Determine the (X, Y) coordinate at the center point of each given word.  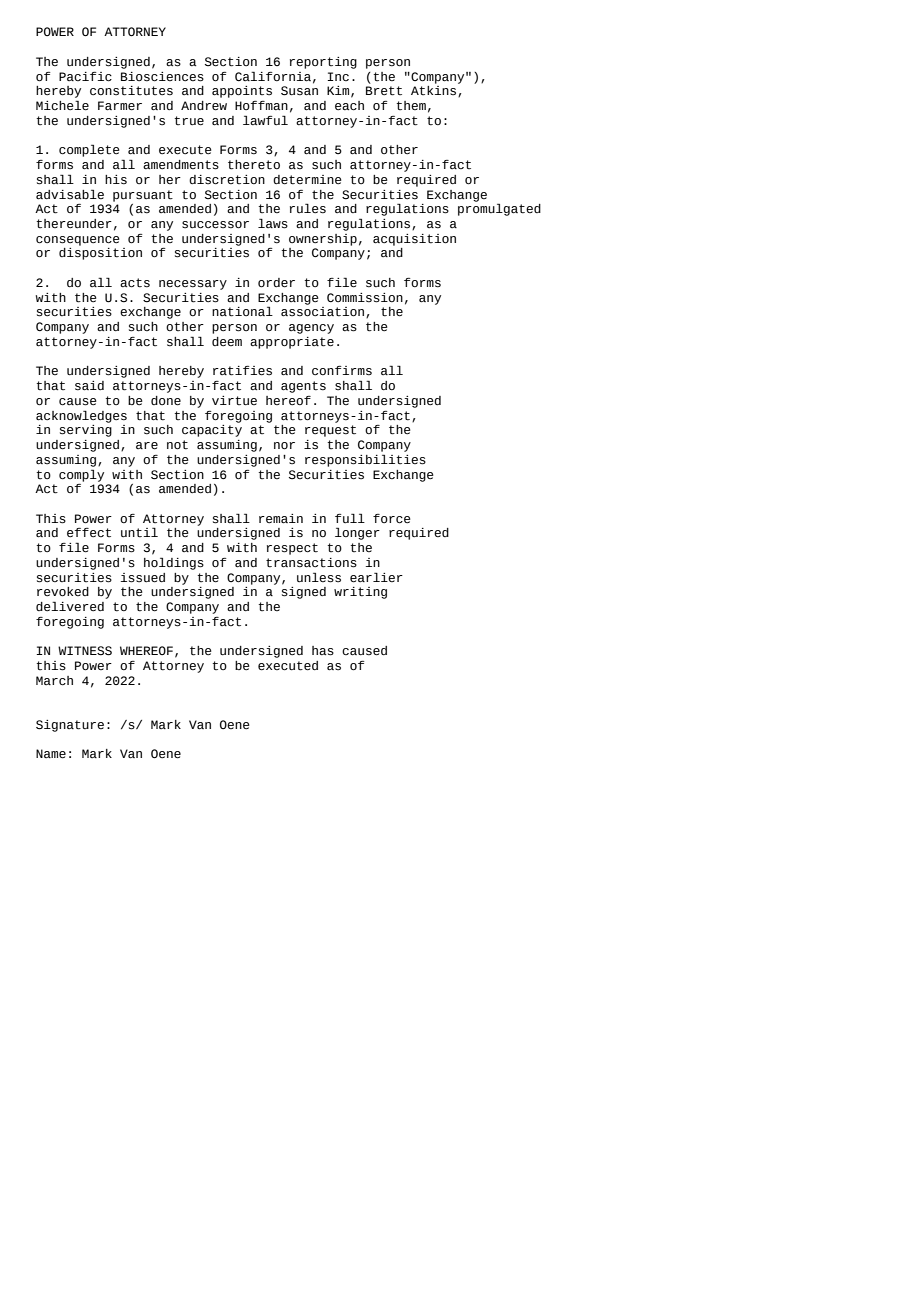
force (392, 519)
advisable (70, 194)
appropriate (292, 343)
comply (81, 475)
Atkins (435, 90)
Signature (70, 726)
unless (319, 577)
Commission (365, 298)
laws (273, 223)
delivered (70, 606)
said (89, 386)
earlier (376, 577)
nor (284, 446)
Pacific (85, 77)
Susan (299, 91)
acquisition (414, 240)
